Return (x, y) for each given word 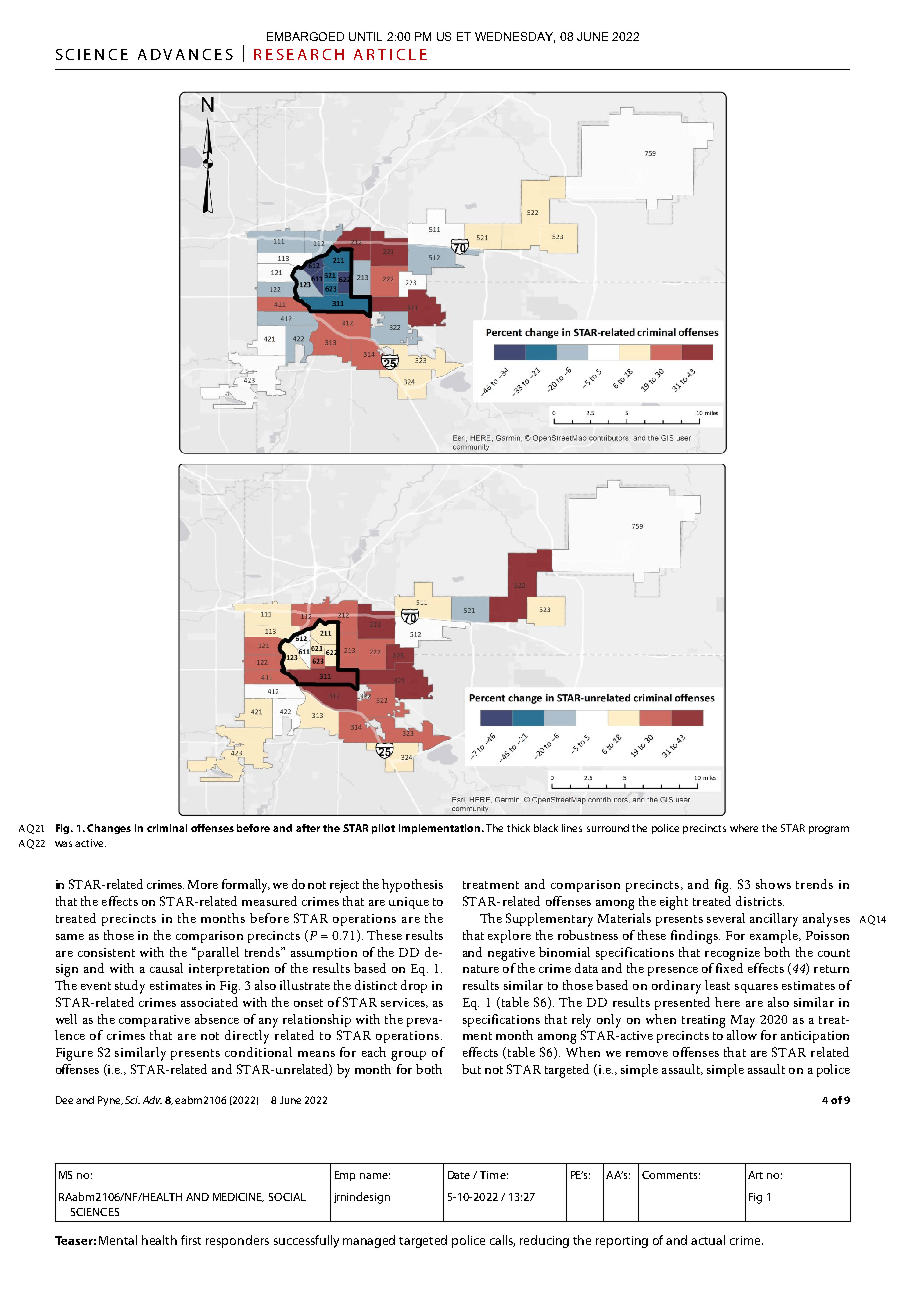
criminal (167, 828)
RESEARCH (299, 54)
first (191, 1240)
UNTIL (365, 36)
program (829, 830)
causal (166, 968)
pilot (383, 829)
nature (481, 969)
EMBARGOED (305, 36)
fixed (729, 968)
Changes (109, 829)
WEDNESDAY (515, 37)
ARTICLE (390, 54)
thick (518, 828)
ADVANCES (185, 54)
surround (608, 828)
